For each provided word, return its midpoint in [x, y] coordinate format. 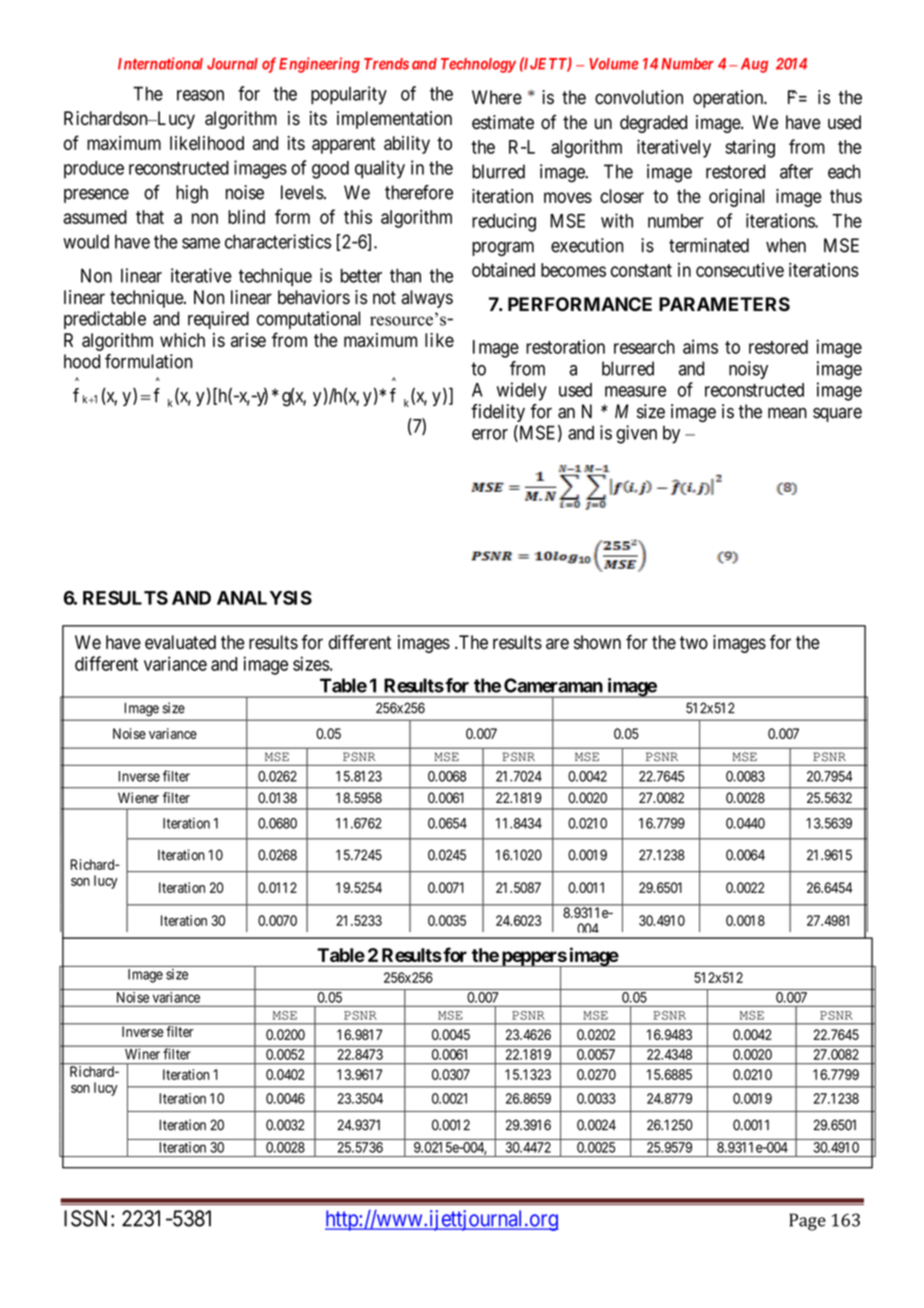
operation [729, 99]
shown [597, 642]
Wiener [138, 797]
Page [807, 1222]
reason [200, 95]
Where [497, 97]
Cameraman [553, 685]
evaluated [180, 642]
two [694, 643]
